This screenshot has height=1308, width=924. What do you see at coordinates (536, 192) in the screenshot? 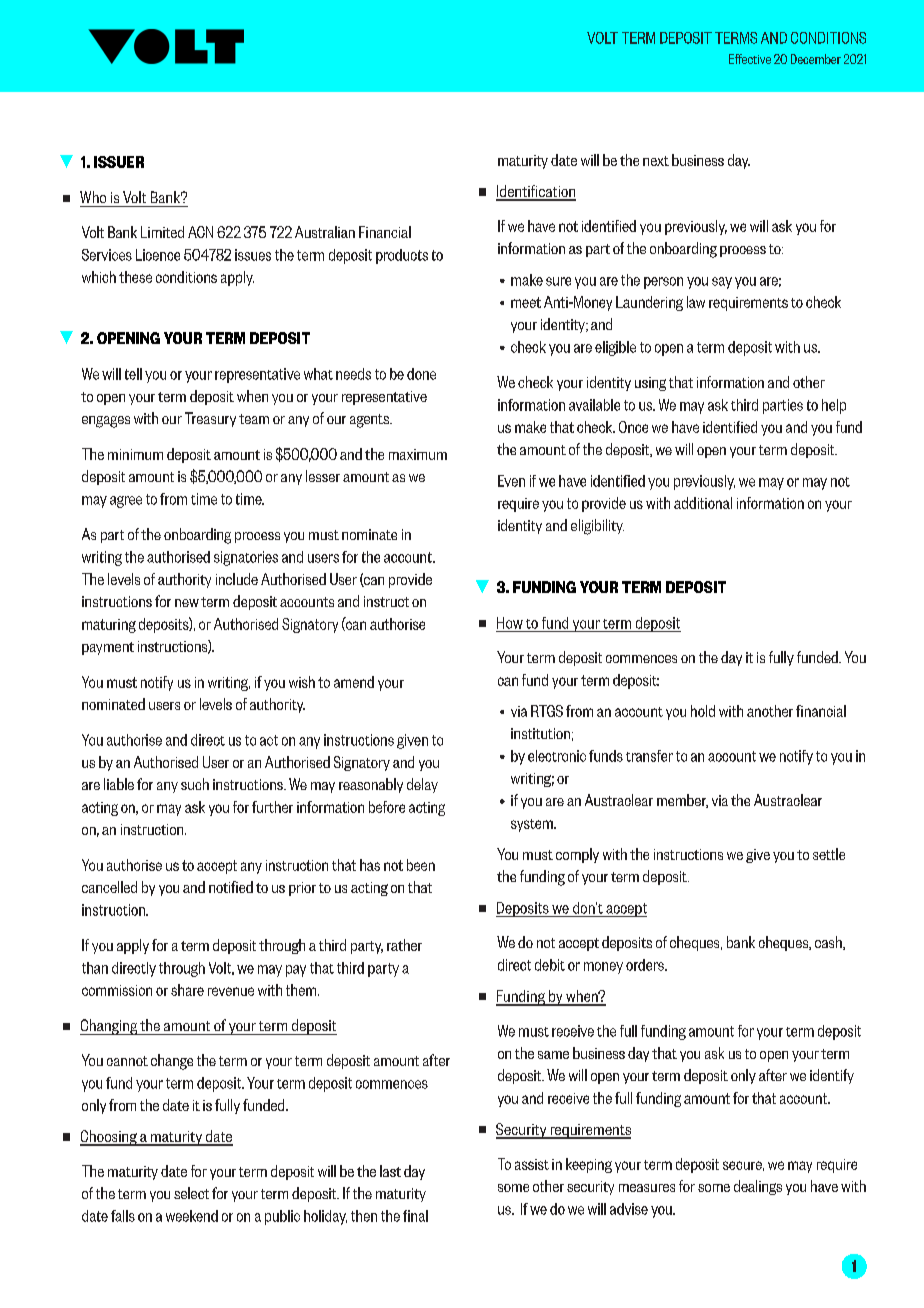
I see `Identification` at bounding box center [536, 192].
